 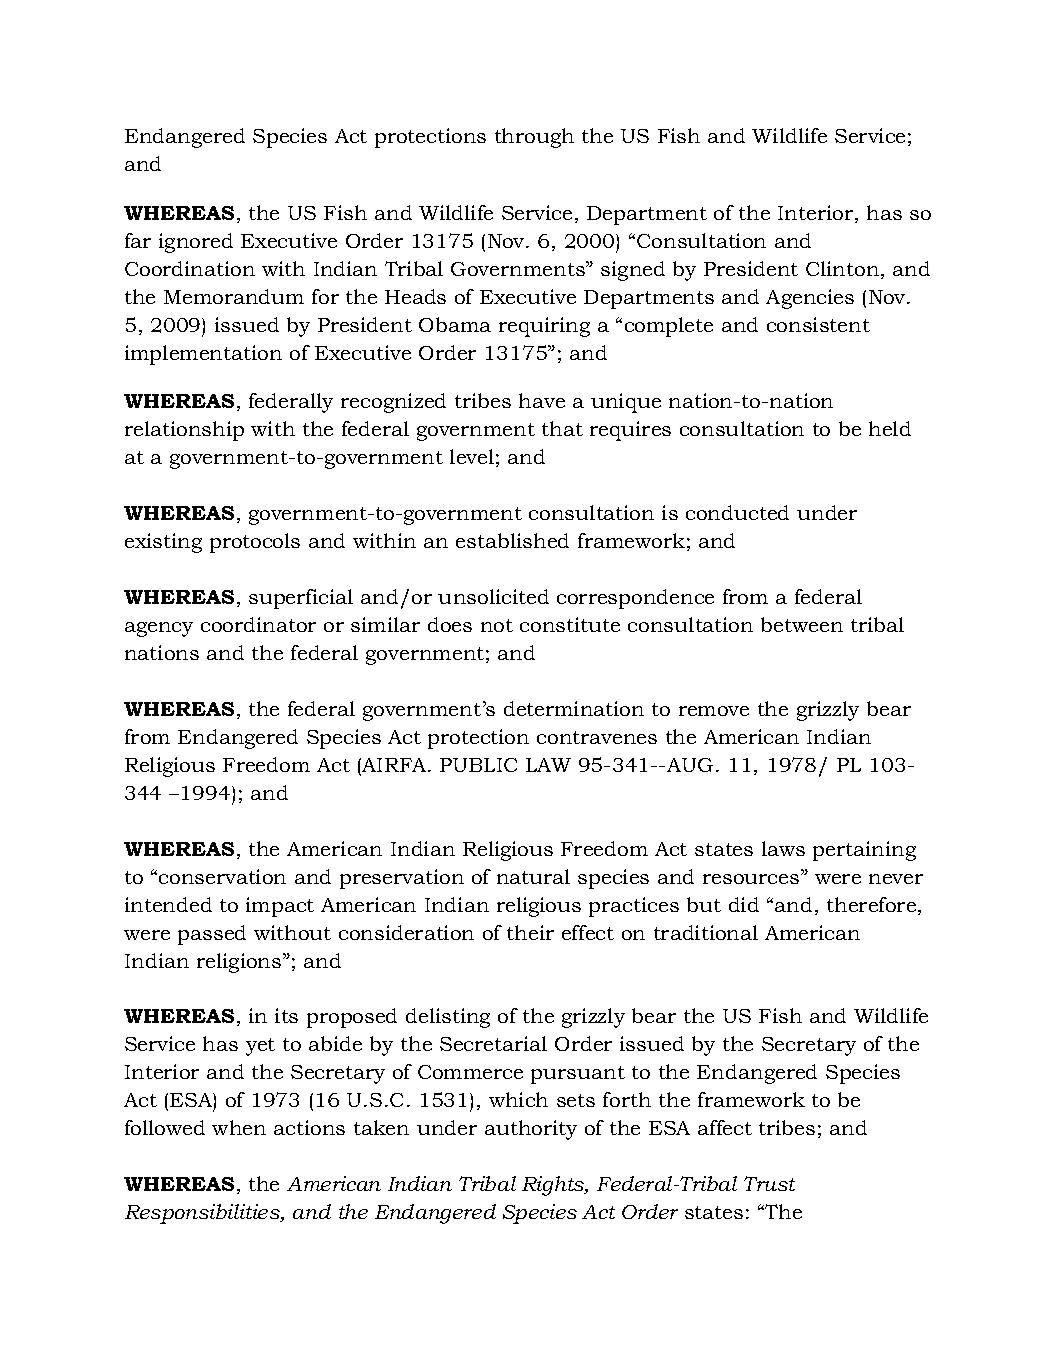 I want to click on Clinton, so click(x=844, y=270).
